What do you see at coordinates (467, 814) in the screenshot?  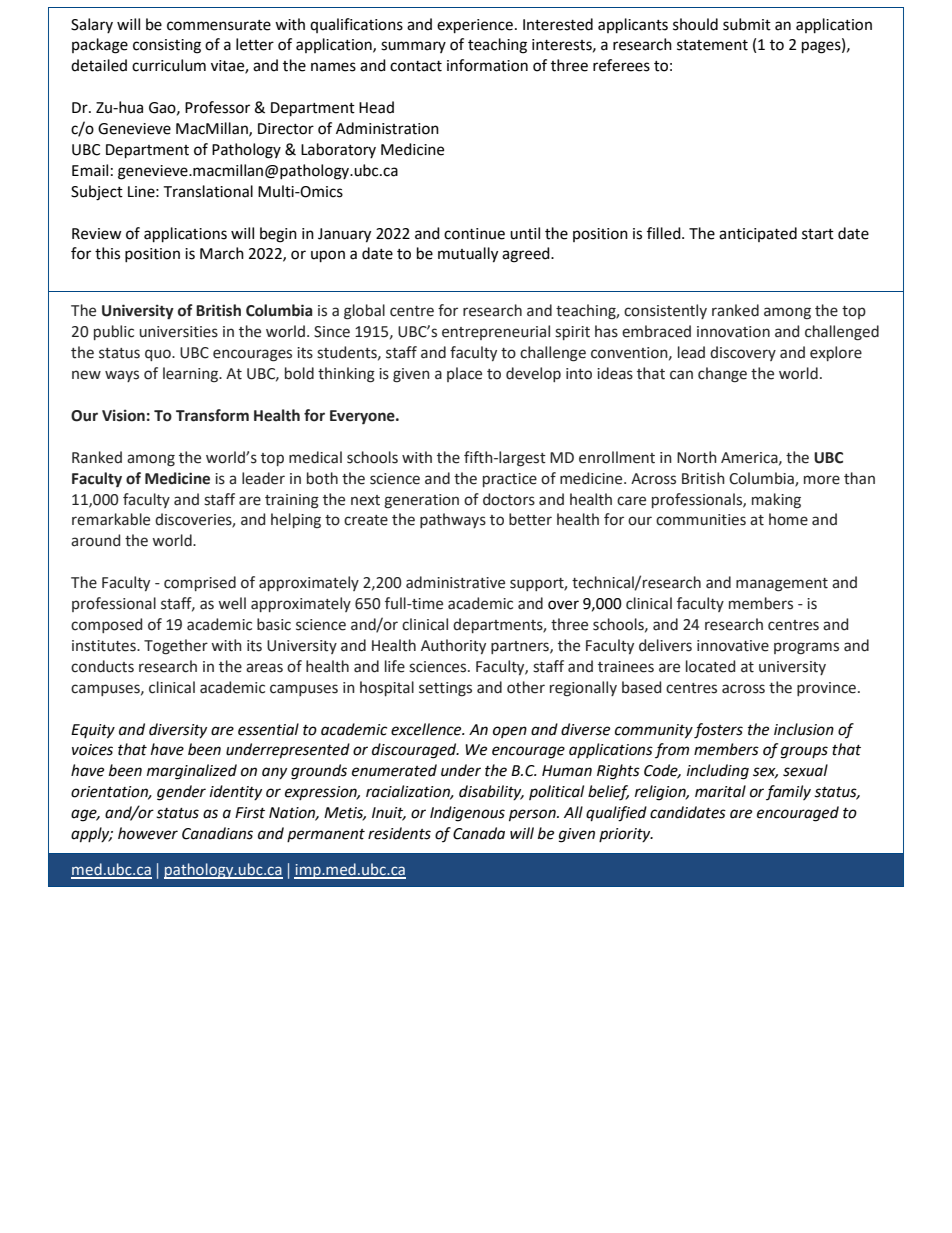 I see `Indigenous` at bounding box center [467, 814].
